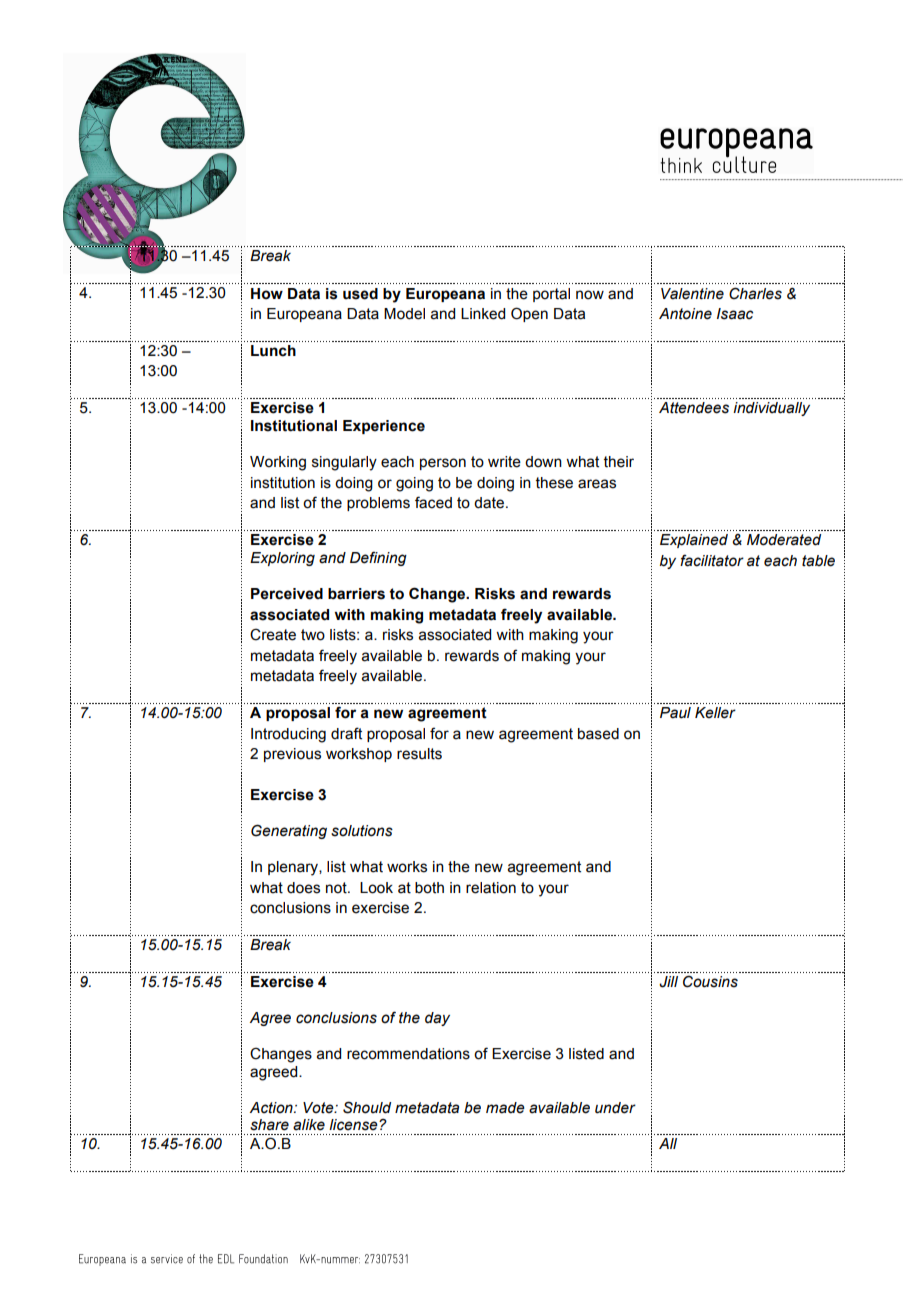 The height and width of the document is (1308, 924). What do you see at coordinates (715, 713) in the document?
I see `Keller` at bounding box center [715, 713].
